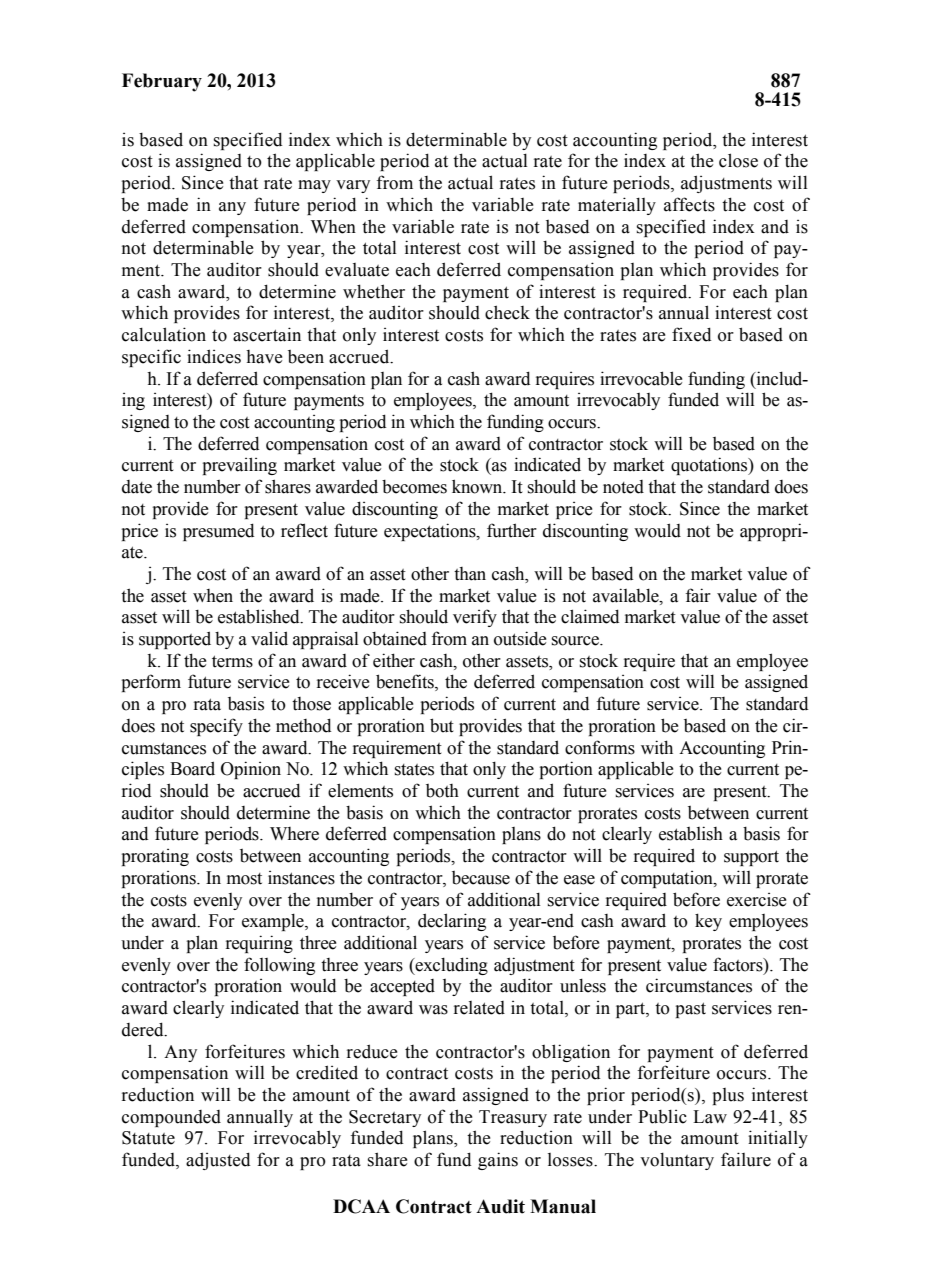 The image size is (930, 1288). What do you see at coordinates (218, 1161) in the screenshot?
I see `adjusted` at bounding box center [218, 1161].
